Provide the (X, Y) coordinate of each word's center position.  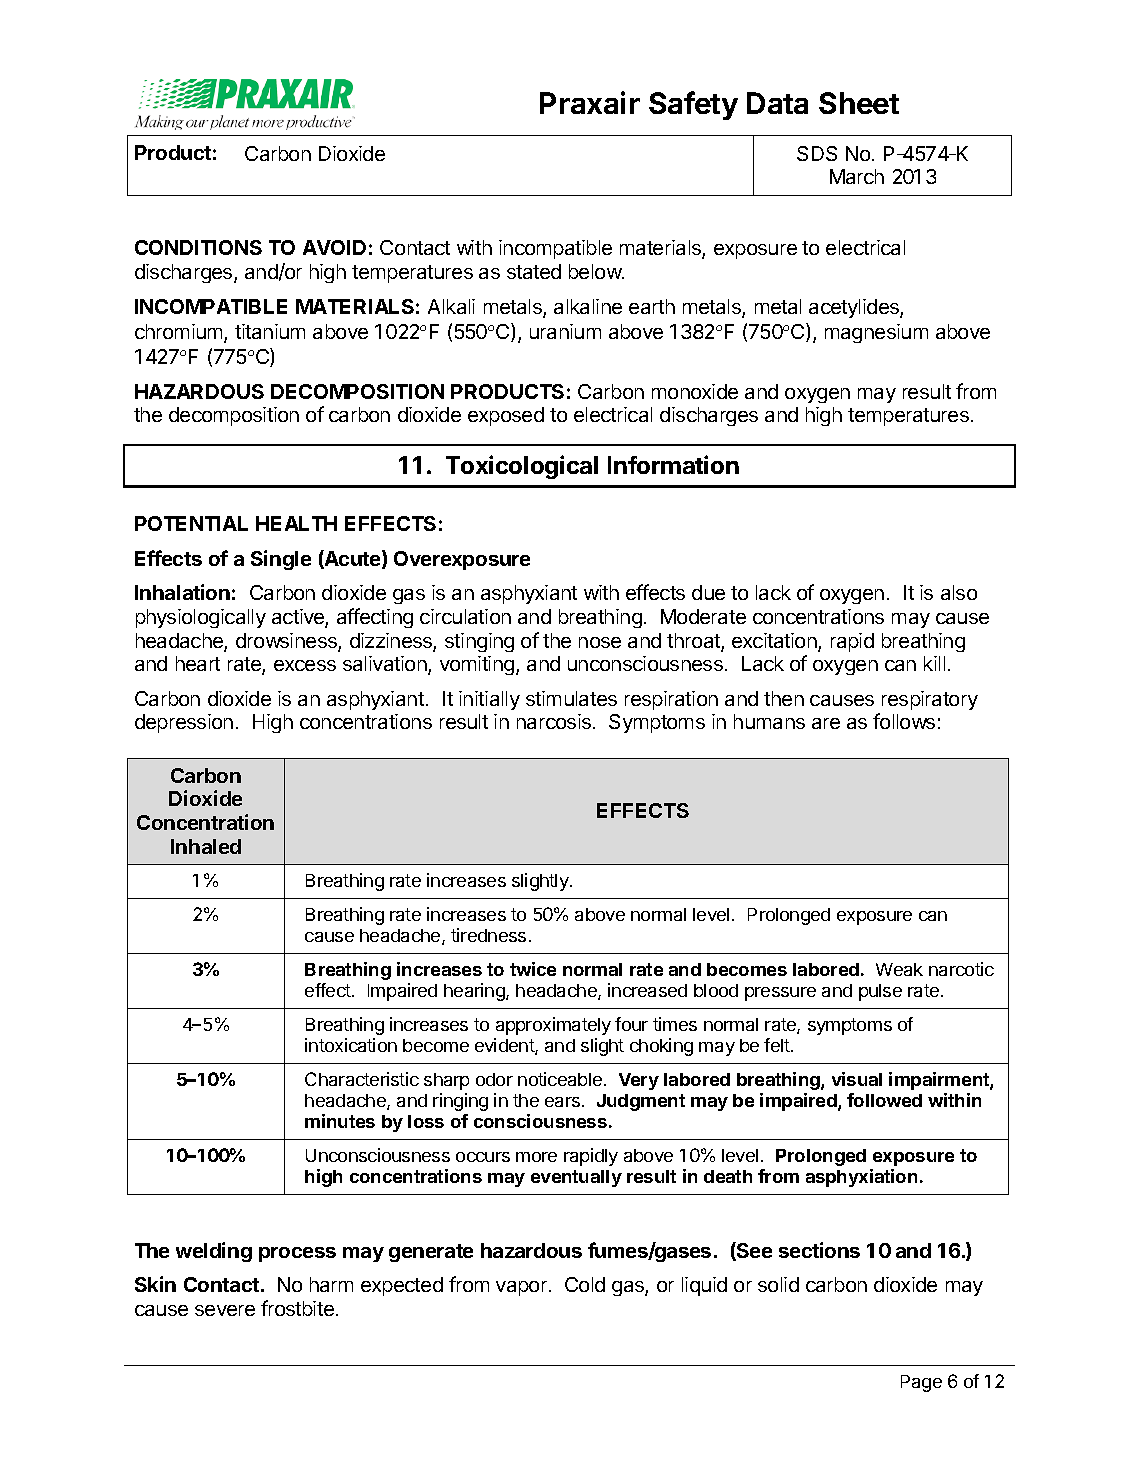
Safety (693, 105)
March (857, 176)
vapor (521, 1288)
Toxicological (522, 467)
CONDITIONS (198, 247)
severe (225, 1310)
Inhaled (206, 846)
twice (533, 969)
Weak (899, 969)
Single (281, 560)
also (959, 592)
